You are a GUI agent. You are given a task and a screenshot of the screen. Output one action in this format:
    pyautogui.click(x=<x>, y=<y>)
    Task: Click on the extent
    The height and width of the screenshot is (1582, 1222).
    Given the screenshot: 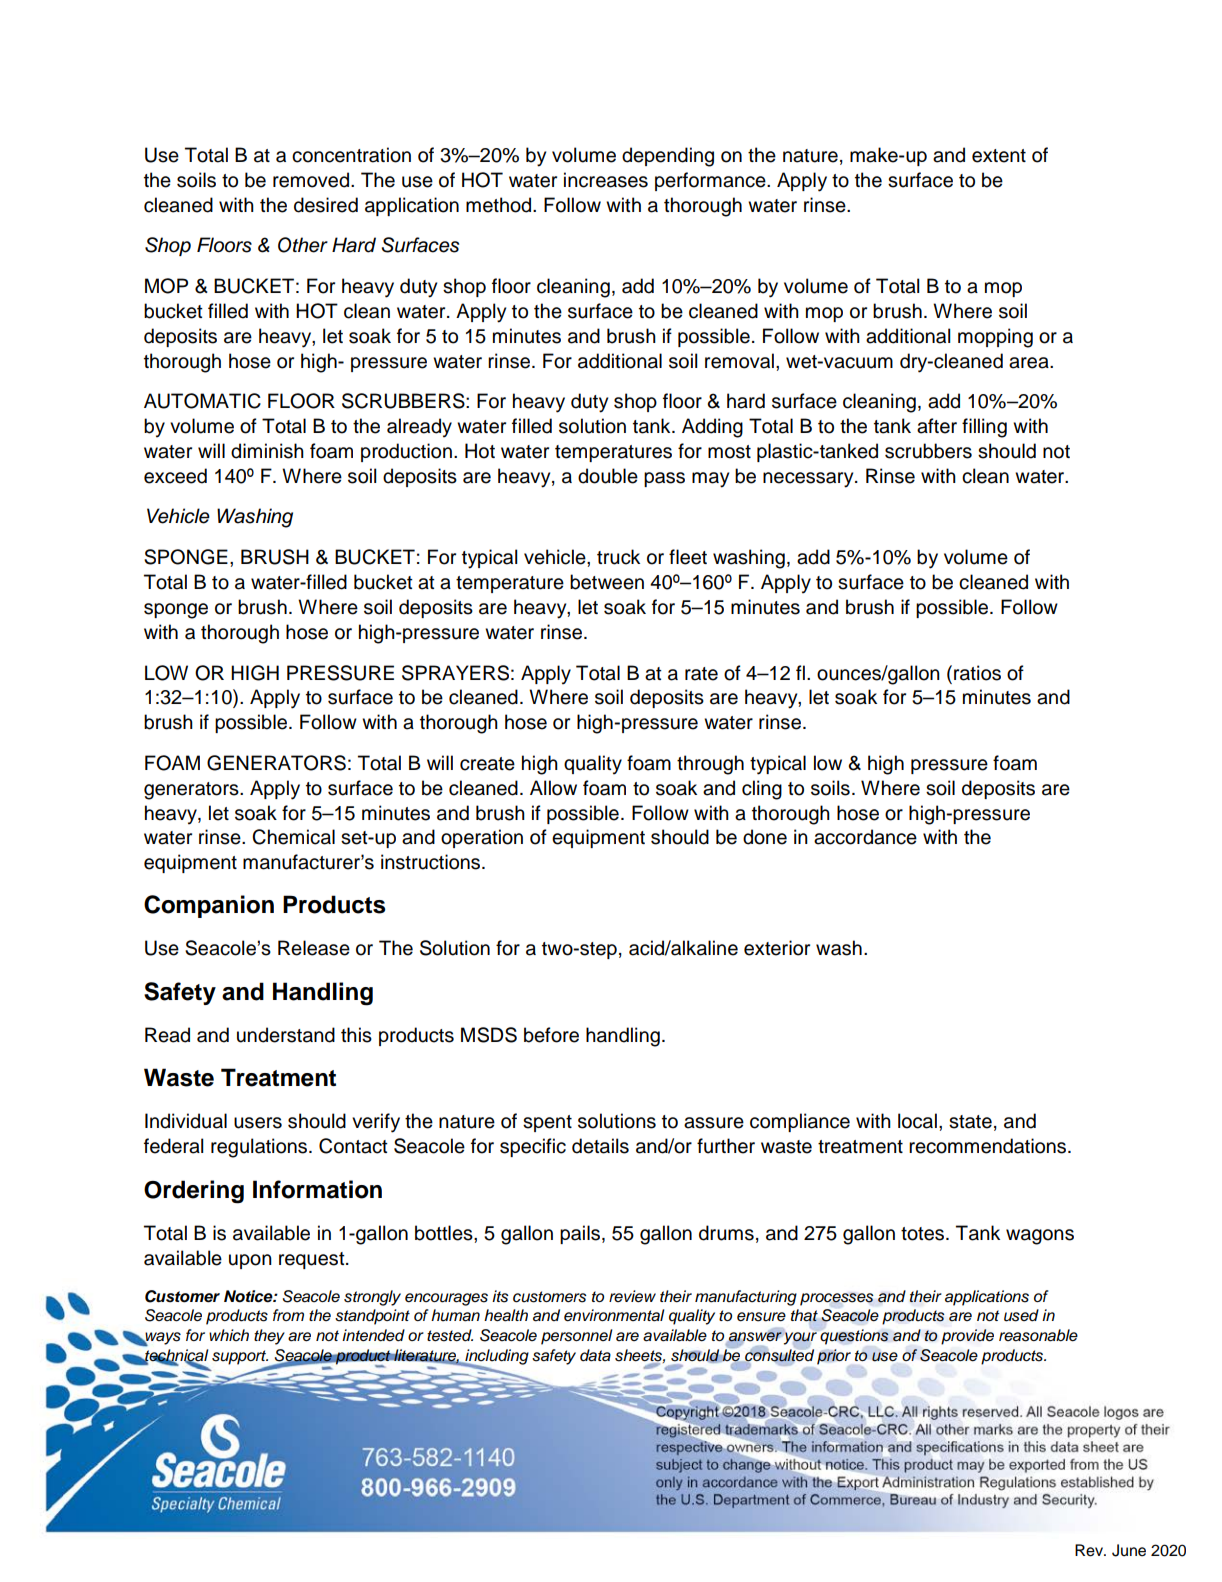 What is the action you would take?
    pyautogui.click(x=999, y=156)
